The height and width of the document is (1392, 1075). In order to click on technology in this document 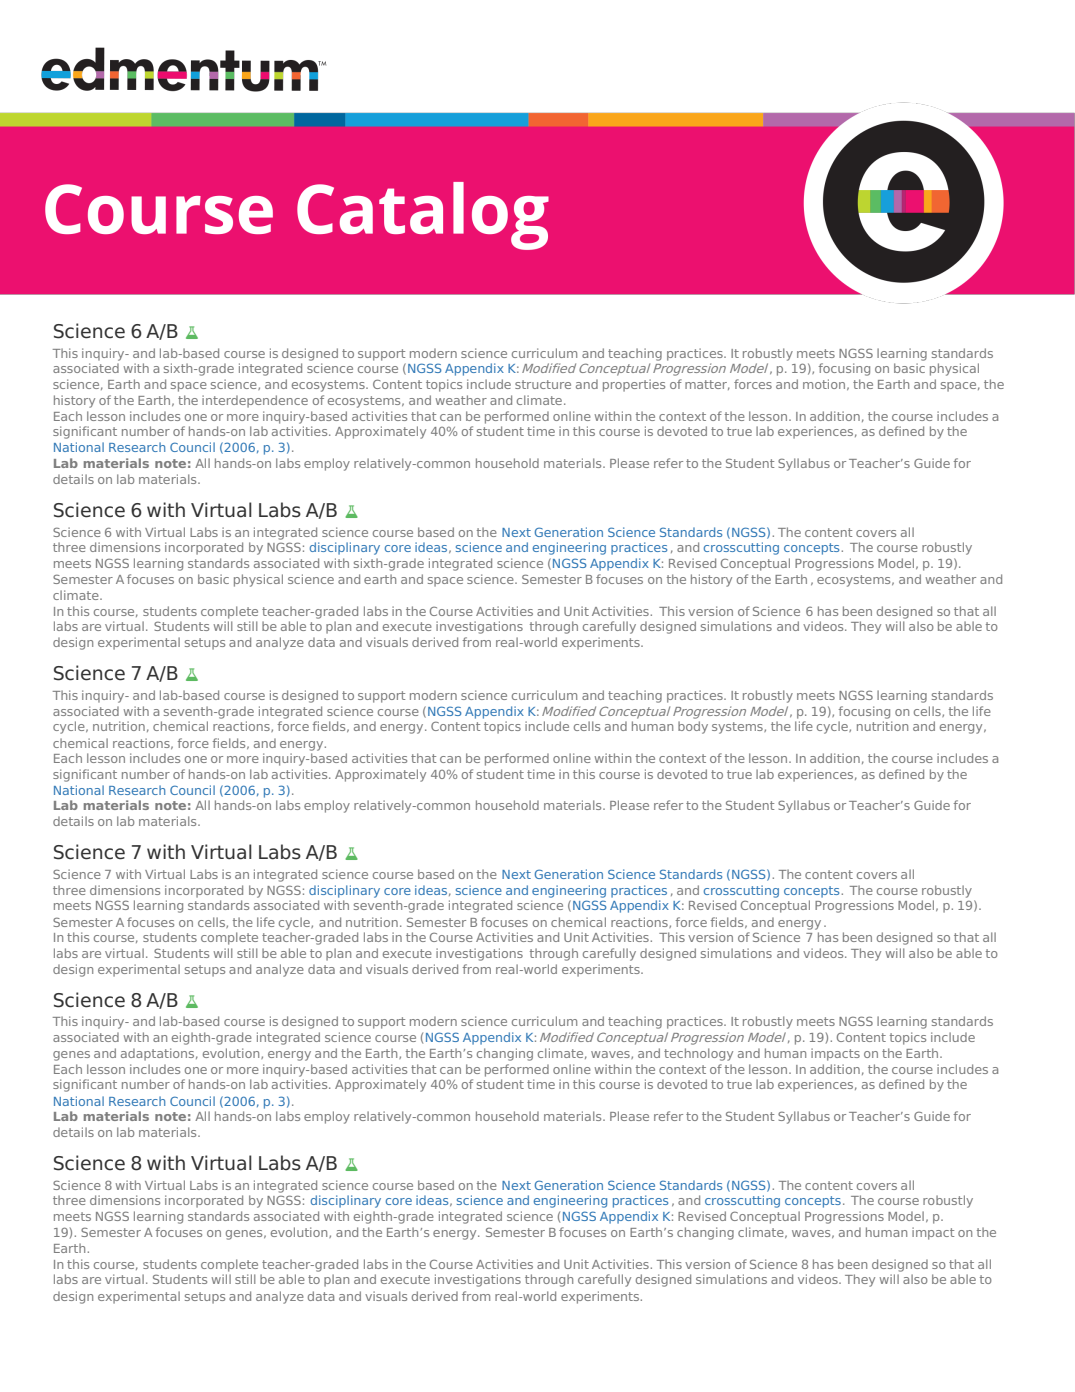, I will do `click(698, 1054)`.
